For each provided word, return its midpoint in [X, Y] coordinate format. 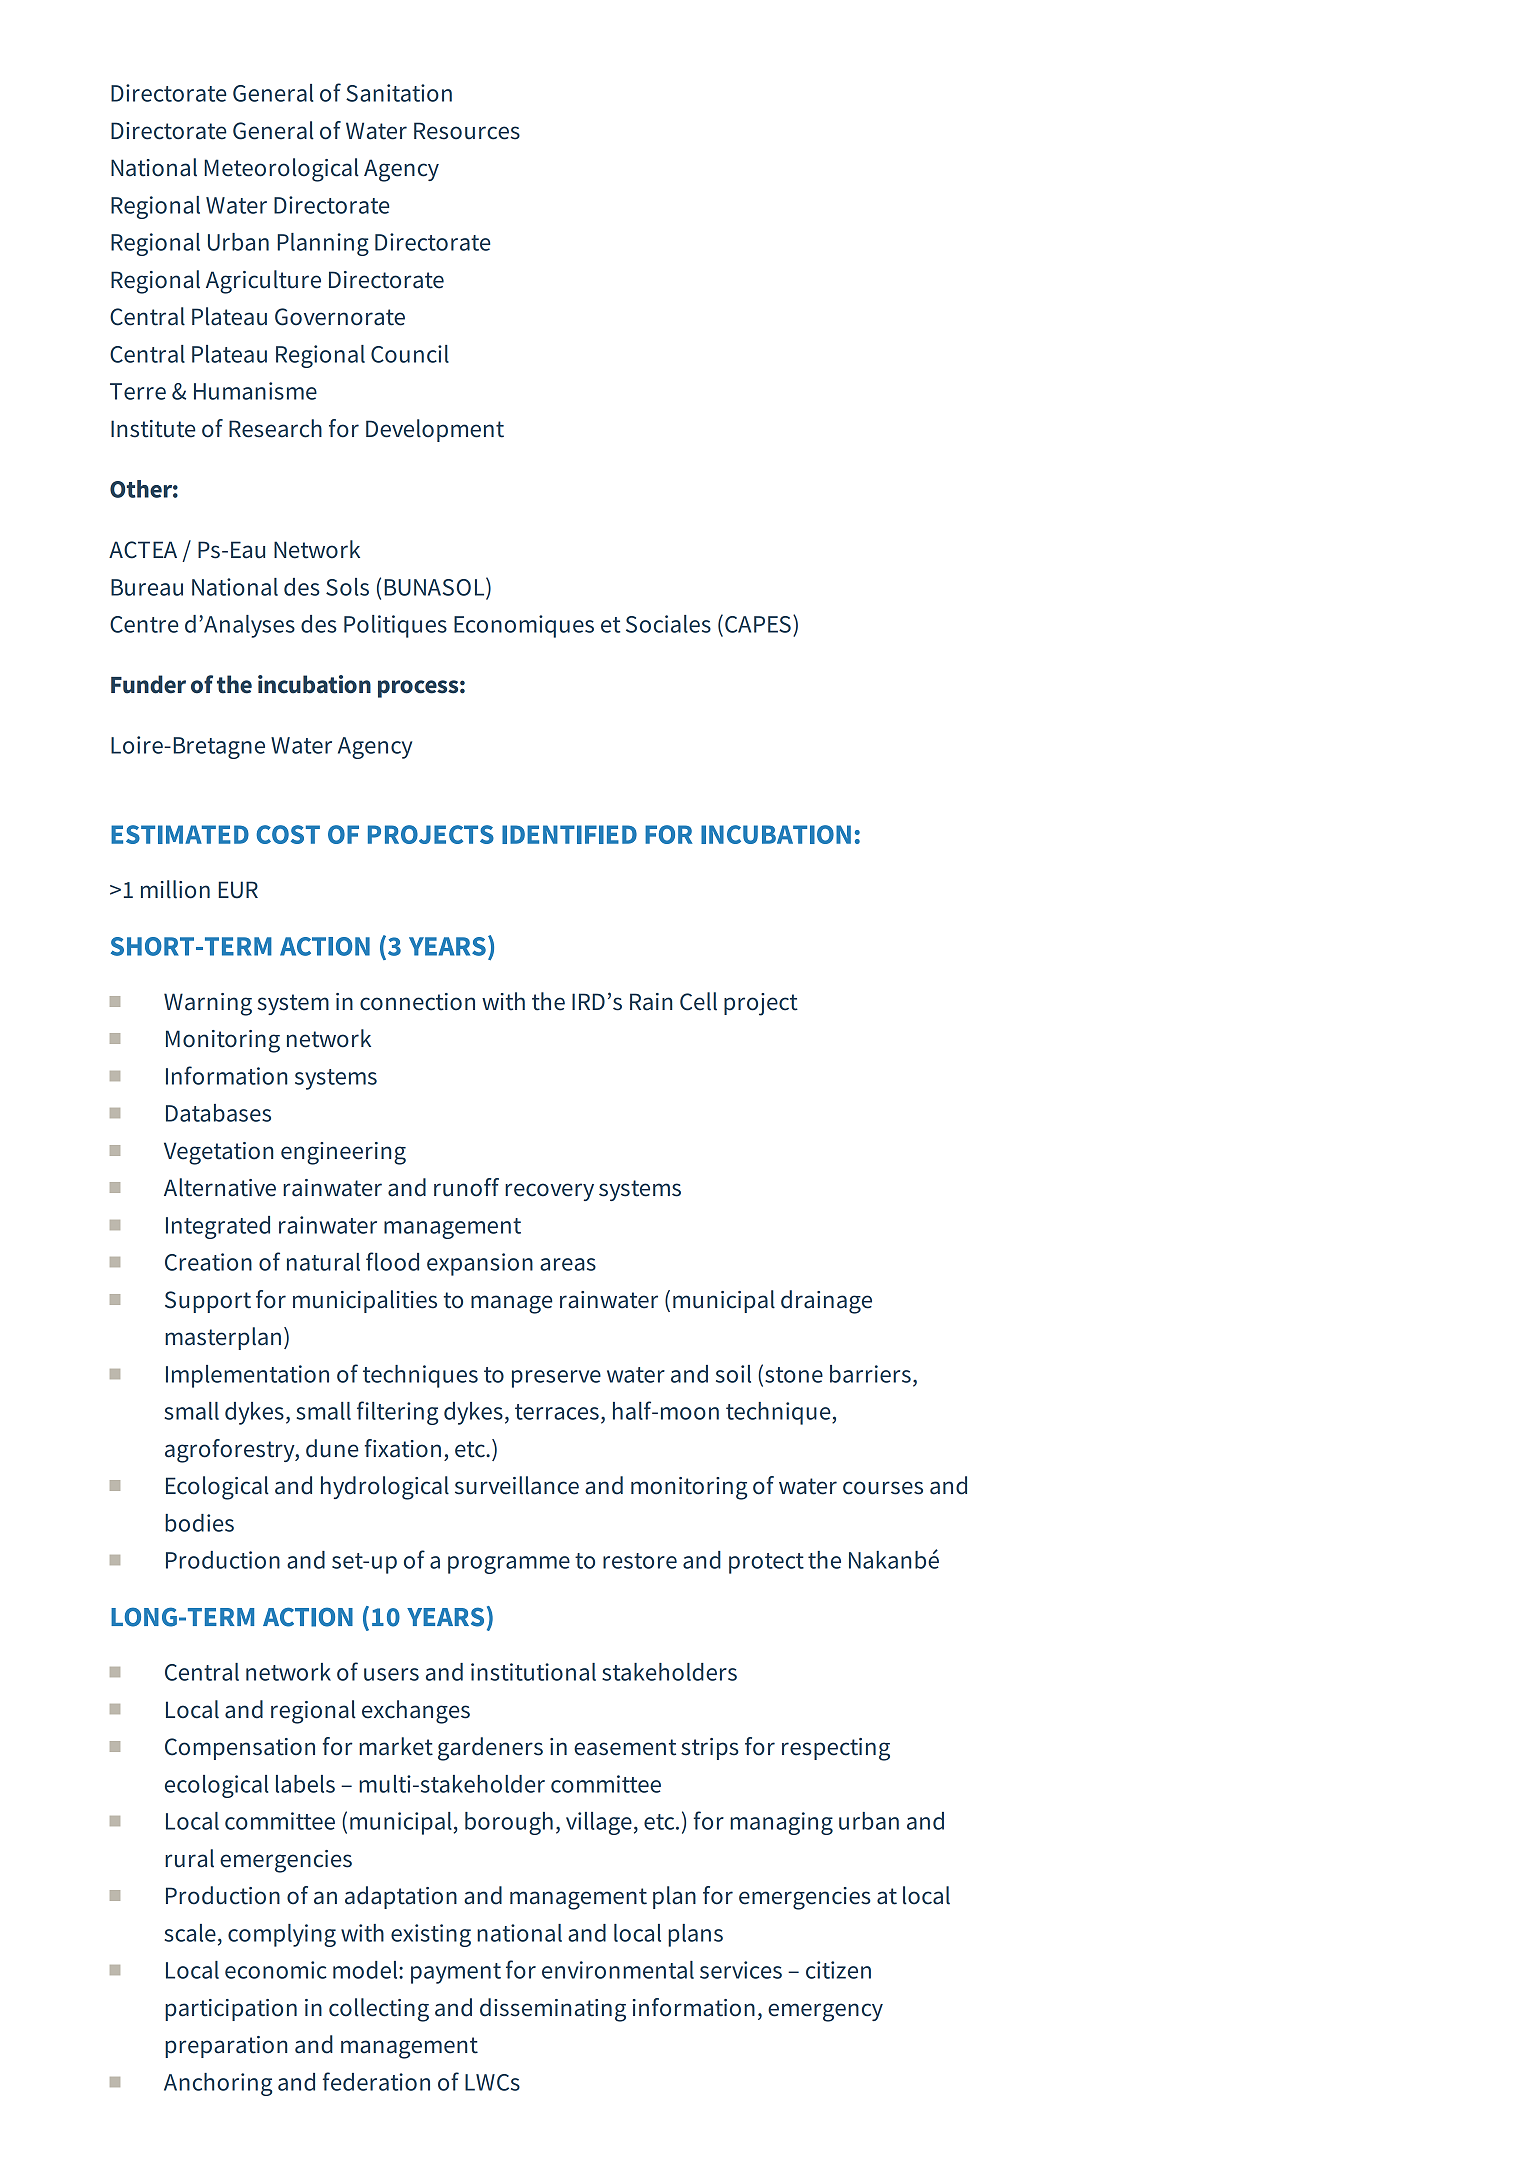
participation [231, 2010]
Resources [467, 131]
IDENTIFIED [569, 834]
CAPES [758, 624]
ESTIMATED [180, 834]
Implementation [247, 1376]
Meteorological [281, 170]
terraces [557, 1412]
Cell [698, 1001]
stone [794, 1375]
